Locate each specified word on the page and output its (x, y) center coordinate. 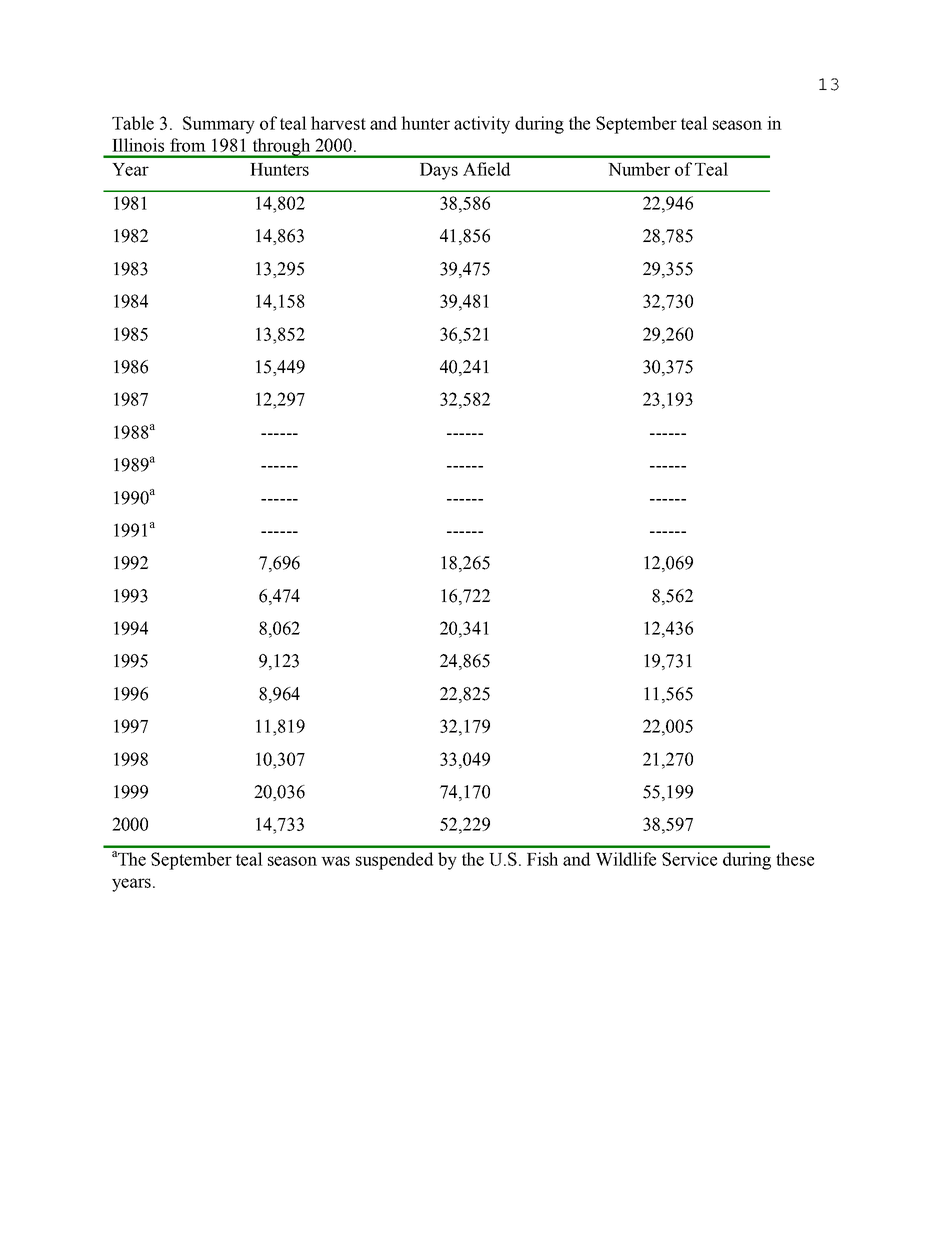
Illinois (138, 145)
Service (689, 859)
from (188, 145)
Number (639, 169)
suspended (394, 861)
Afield (486, 169)
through (281, 148)
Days (439, 171)
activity (482, 125)
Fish (542, 859)
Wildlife (626, 859)
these (795, 859)
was (335, 861)
